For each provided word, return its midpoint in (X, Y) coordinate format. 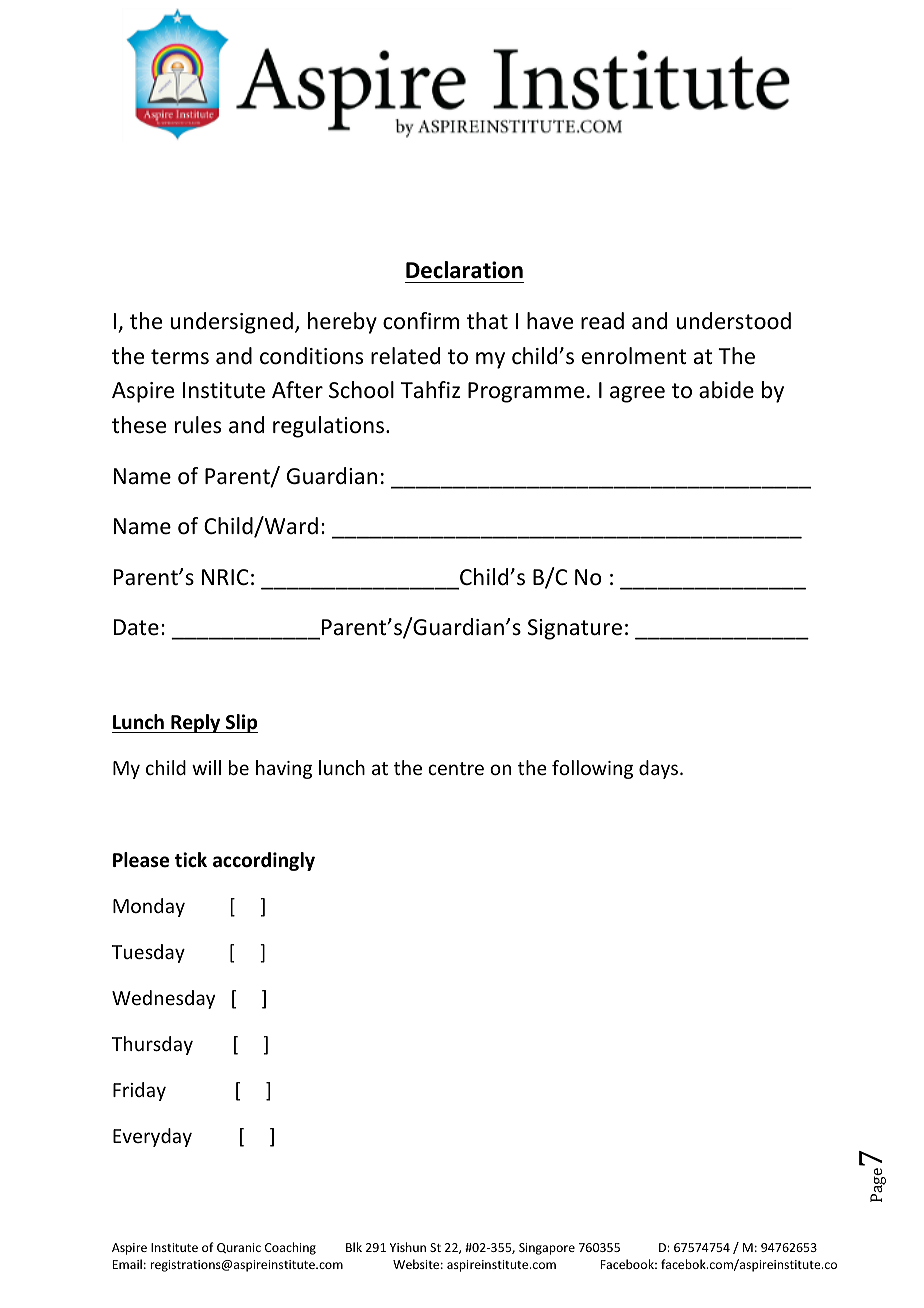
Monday (149, 907)
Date (136, 627)
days (658, 769)
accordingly (264, 861)
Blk (354, 1247)
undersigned (231, 323)
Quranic (239, 1248)
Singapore (547, 1249)
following (592, 769)
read (602, 321)
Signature (575, 629)
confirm (421, 321)
